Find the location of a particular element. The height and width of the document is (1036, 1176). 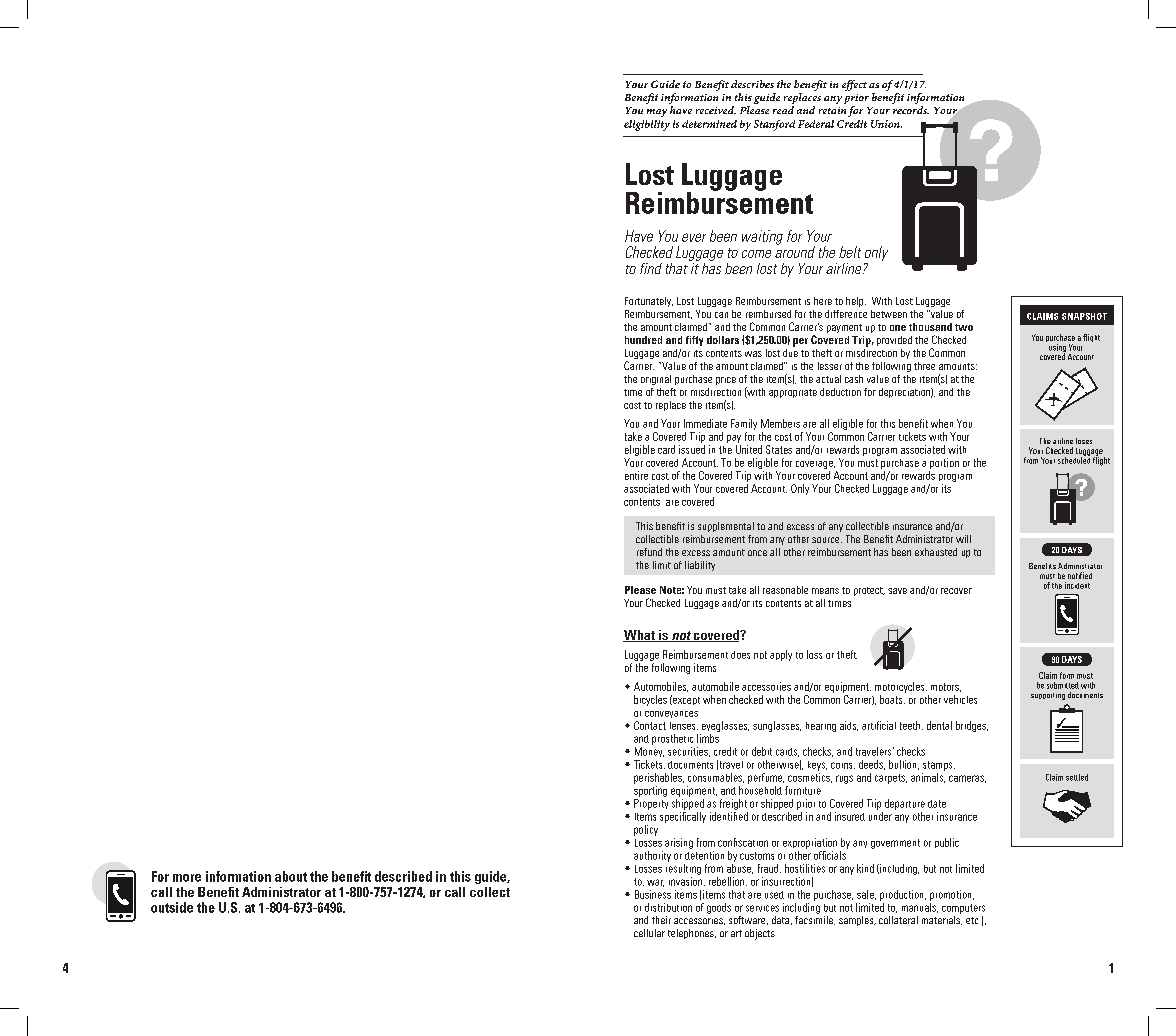

refund is located at coordinates (649, 552).
